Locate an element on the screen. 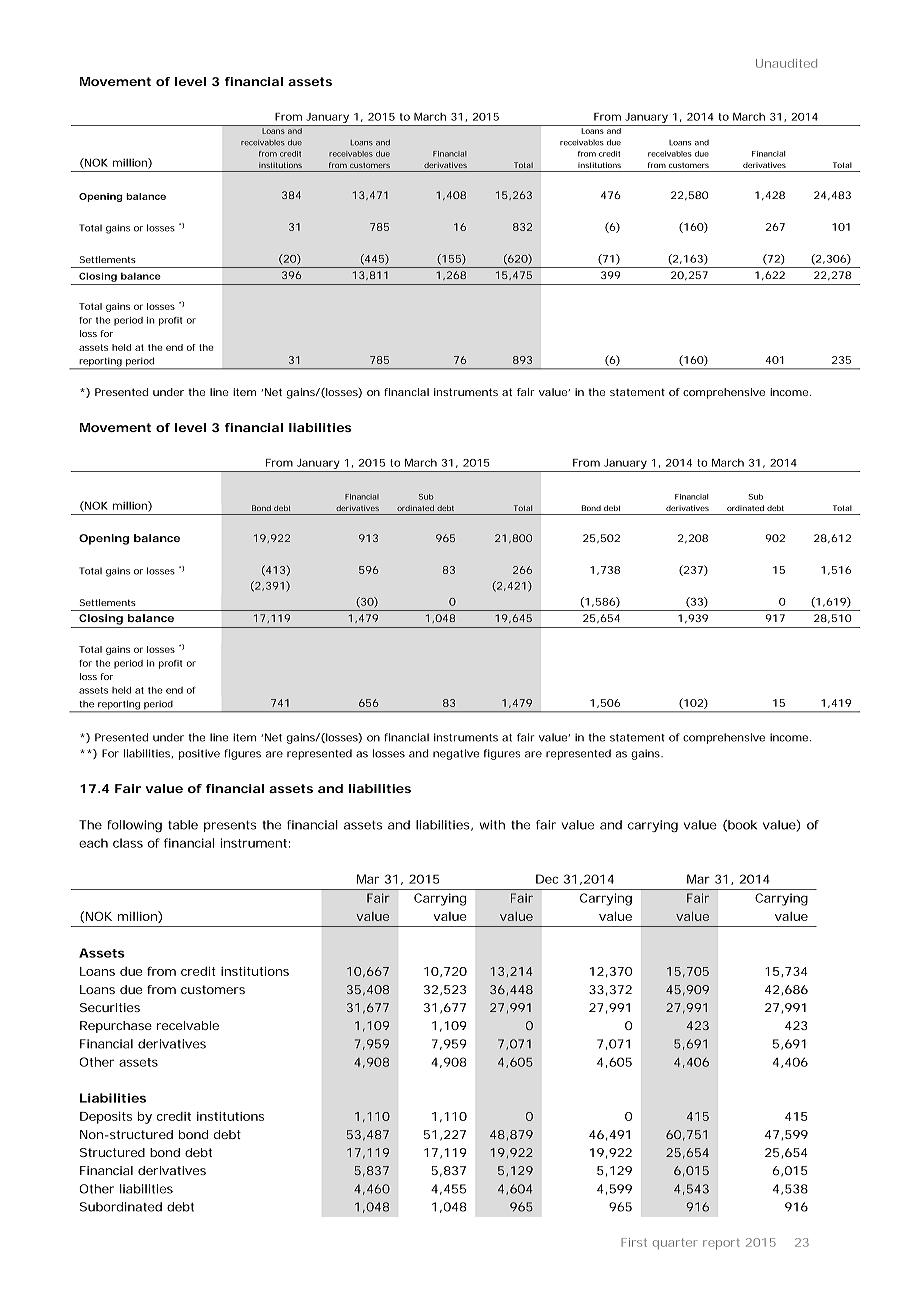  presents is located at coordinates (230, 826).
